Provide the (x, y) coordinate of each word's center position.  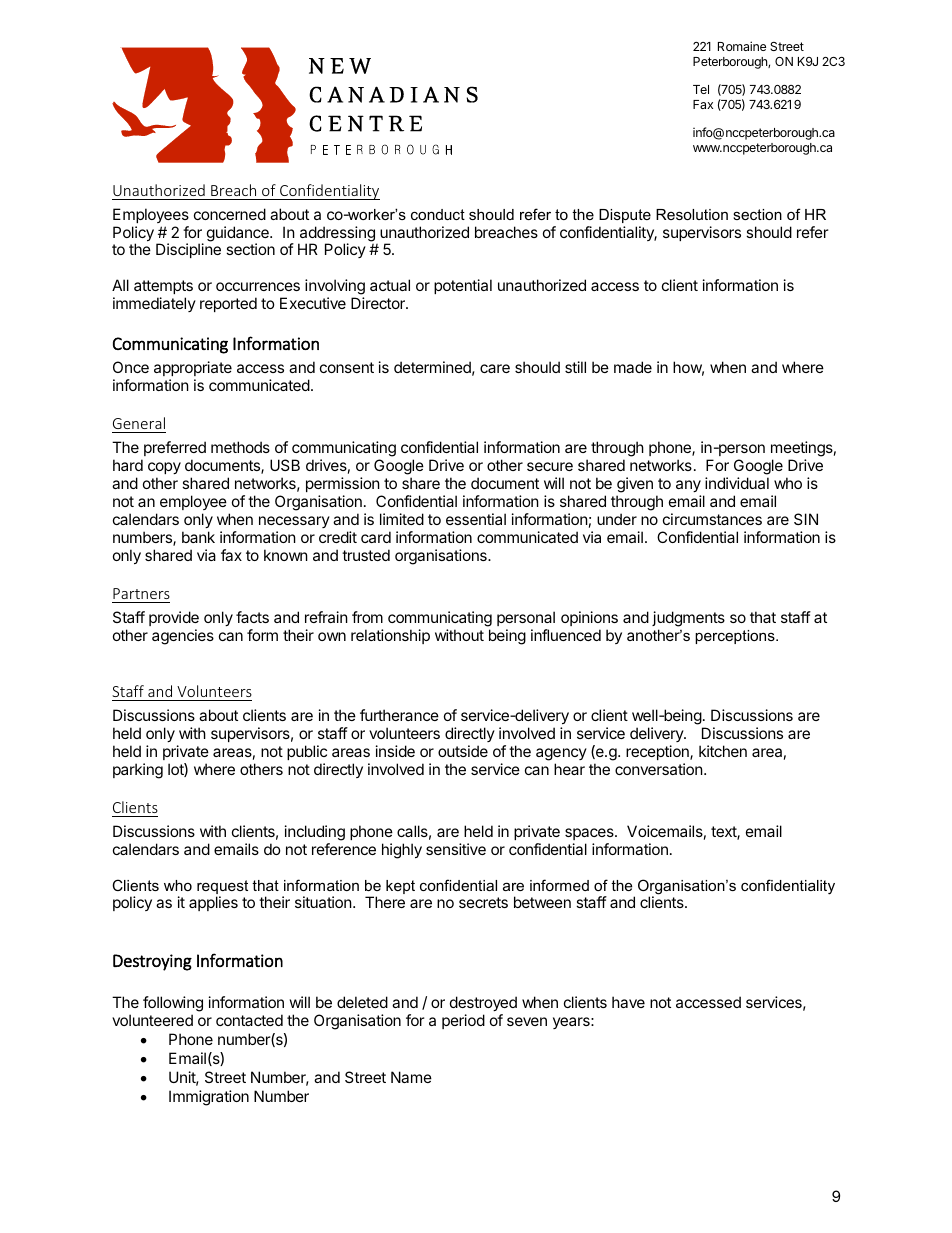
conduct (438, 214)
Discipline (188, 250)
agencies (183, 637)
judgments (688, 619)
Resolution (692, 214)
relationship (390, 636)
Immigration (209, 1098)
